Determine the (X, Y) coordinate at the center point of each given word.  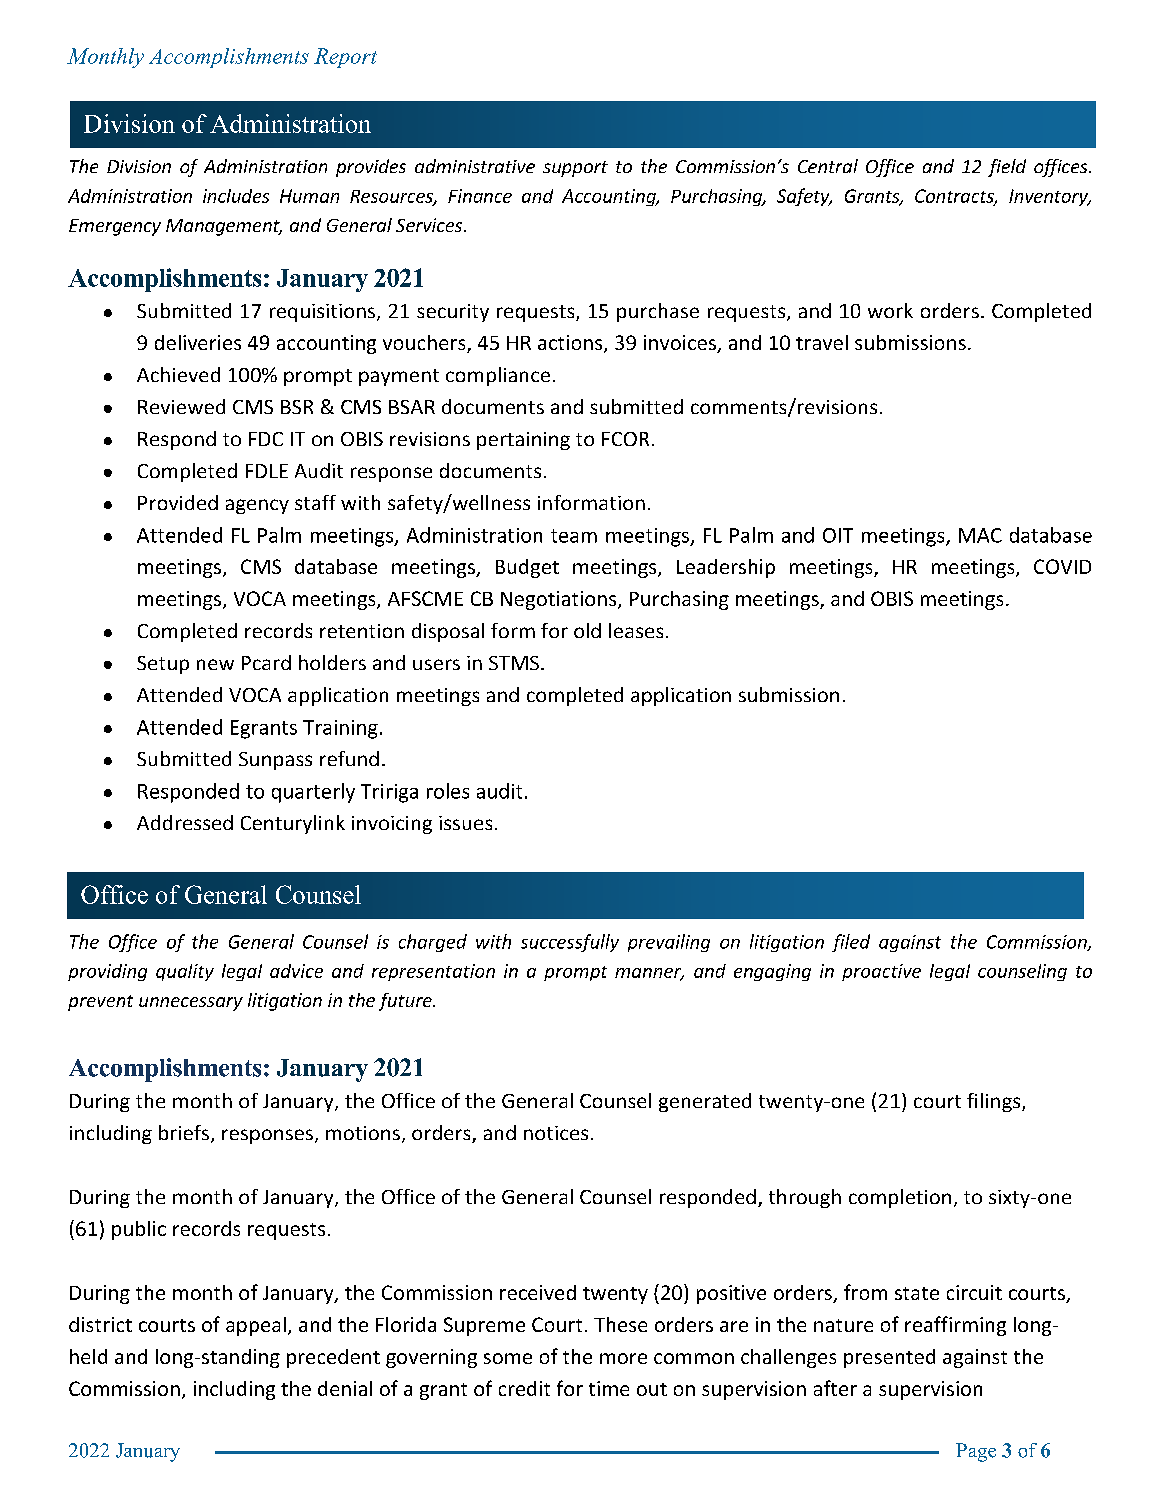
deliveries (198, 342)
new (215, 664)
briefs (184, 1132)
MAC (980, 535)
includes (236, 196)
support (575, 169)
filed (851, 943)
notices (556, 1133)
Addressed (185, 822)
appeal (256, 1326)
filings (995, 1102)
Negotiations (560, 600)
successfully (570, 943)
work (890, 310)
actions (571, 344)
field (1007, 168)
